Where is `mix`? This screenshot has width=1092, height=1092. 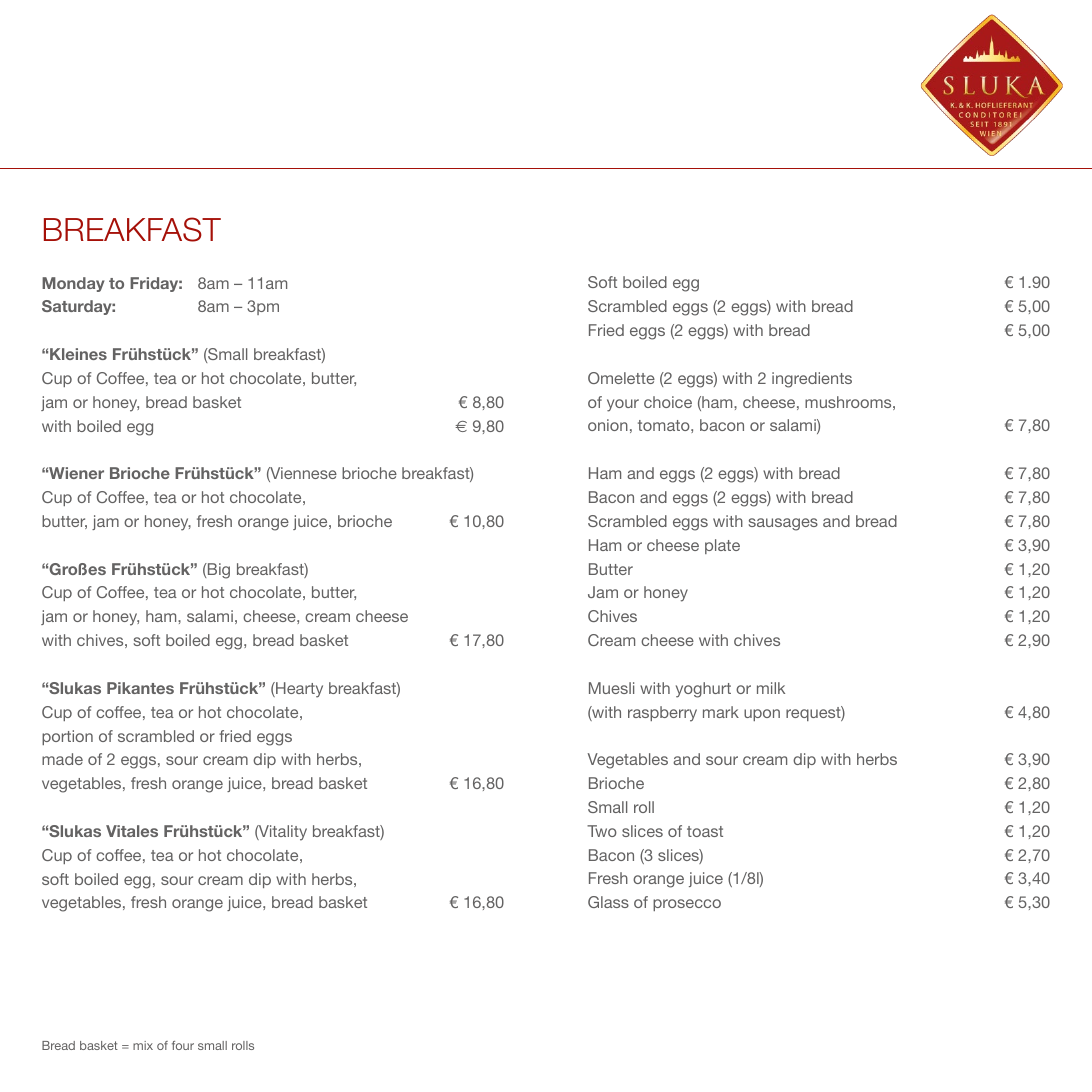 mix is located at coordinates (143, 1045).
